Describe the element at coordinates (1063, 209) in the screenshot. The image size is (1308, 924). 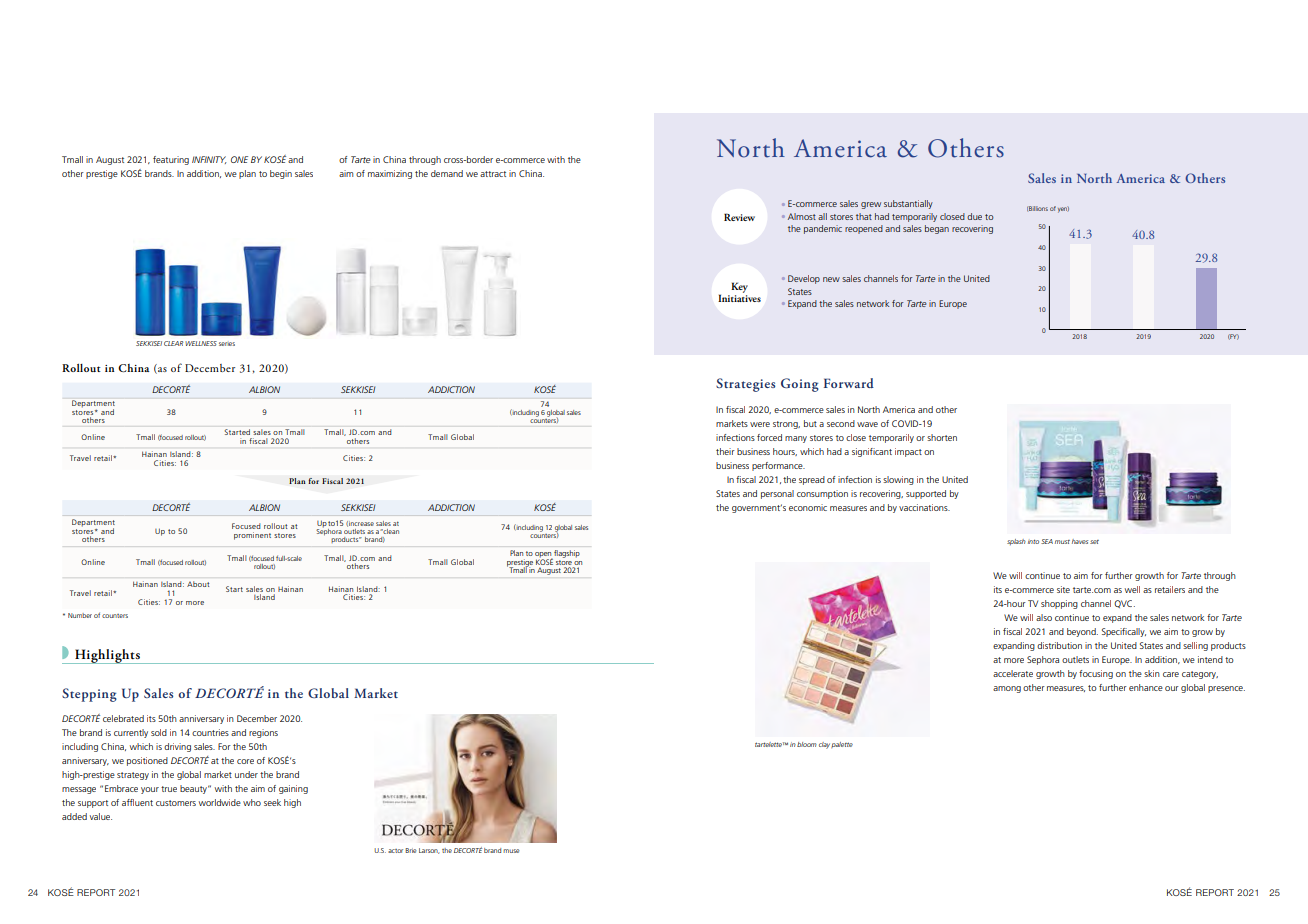
I see `yen` at that location.
